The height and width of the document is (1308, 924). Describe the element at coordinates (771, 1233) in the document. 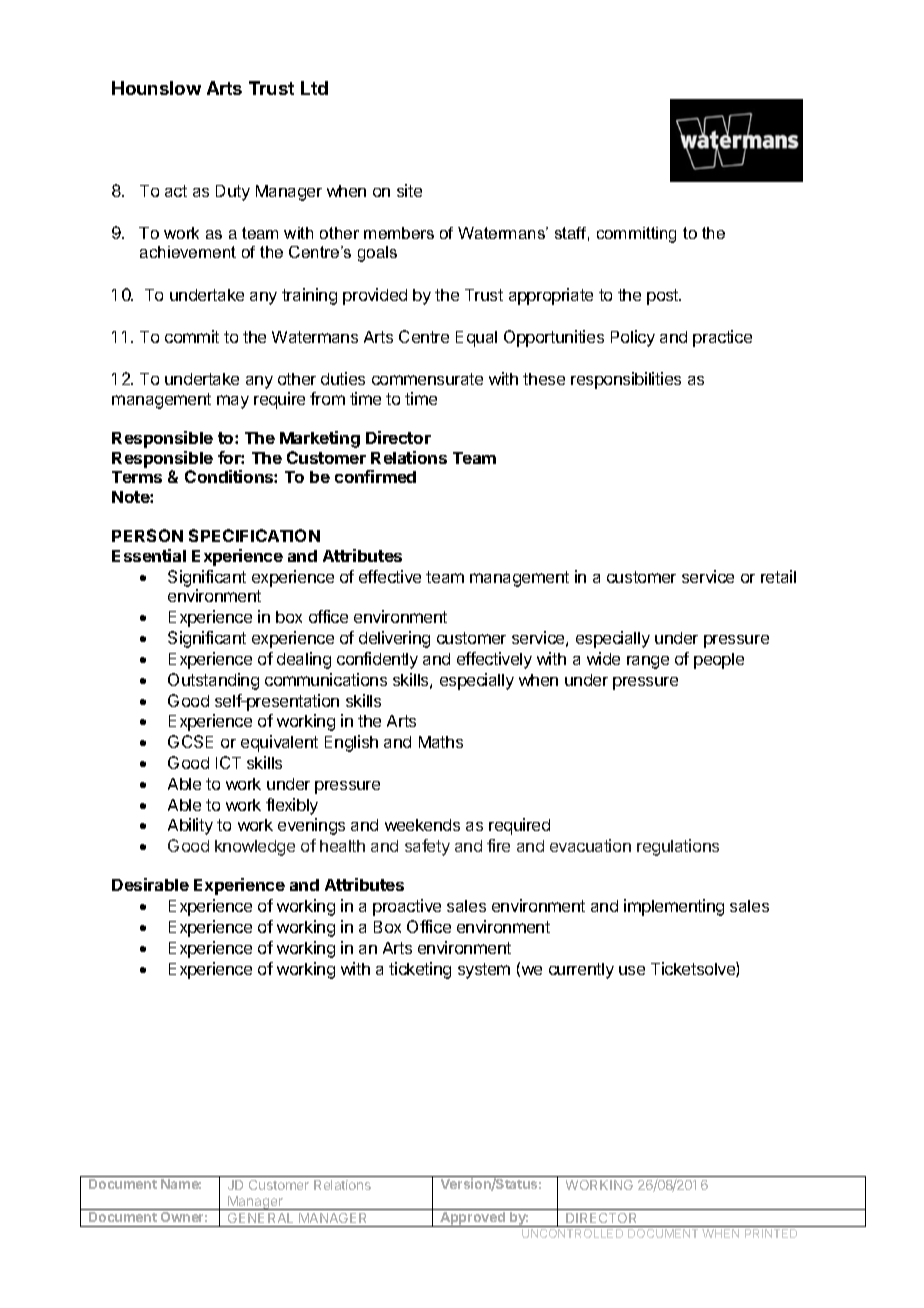

I see `PRINTED` at that location.
